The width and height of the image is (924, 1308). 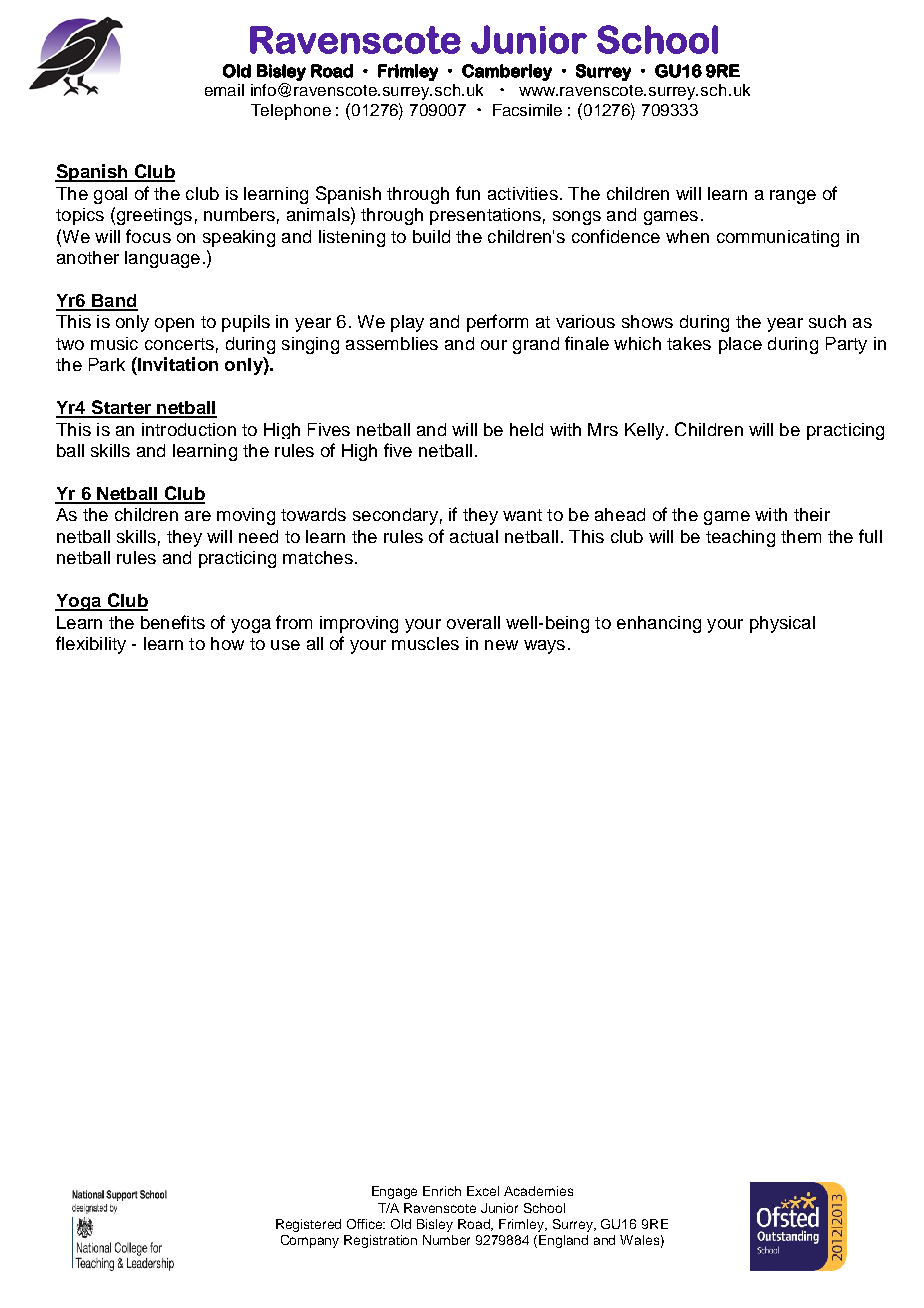 I want to click on benefits, so click(x=173, y=622).
